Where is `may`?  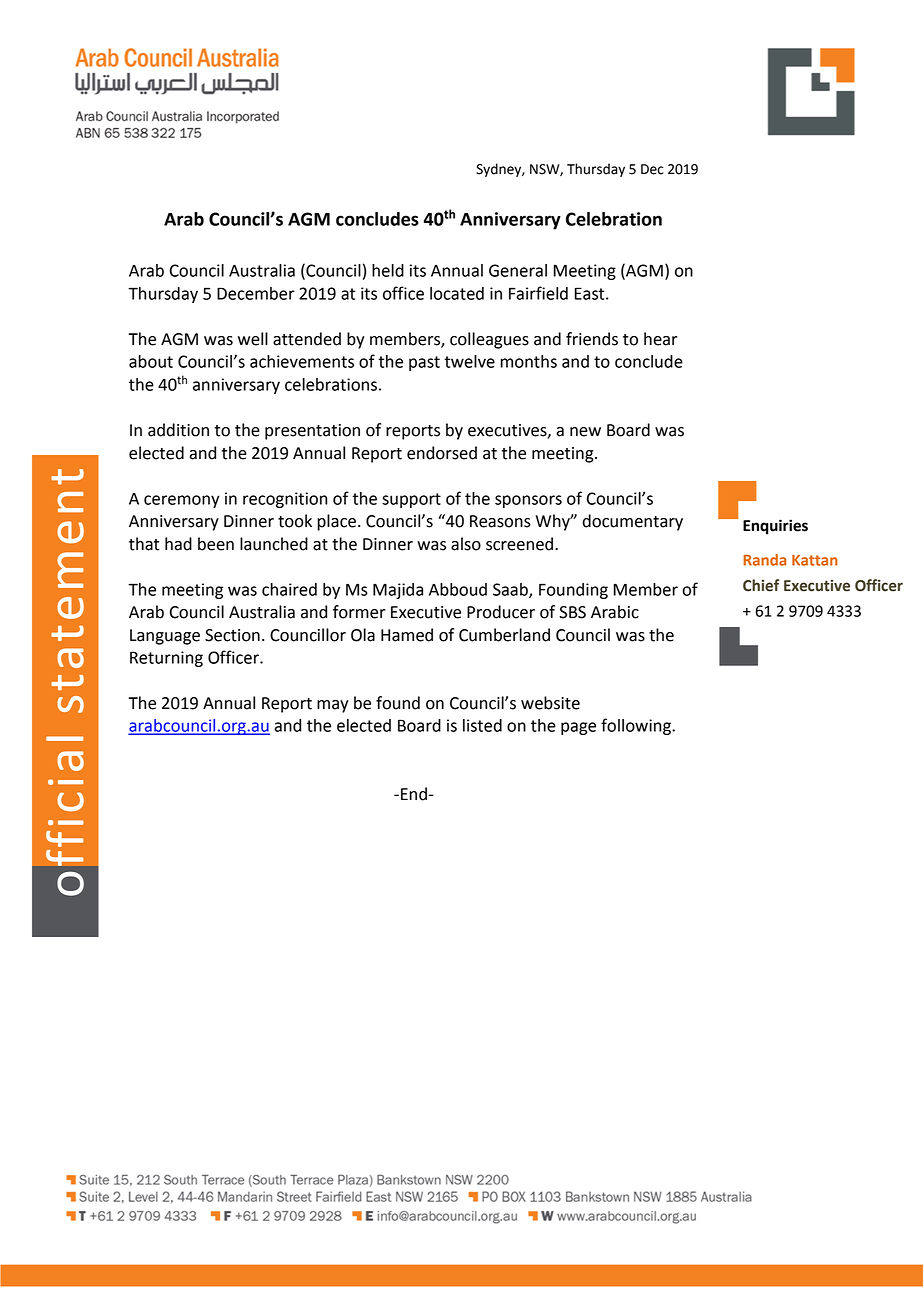 may is located at coordinates (332, 706).
